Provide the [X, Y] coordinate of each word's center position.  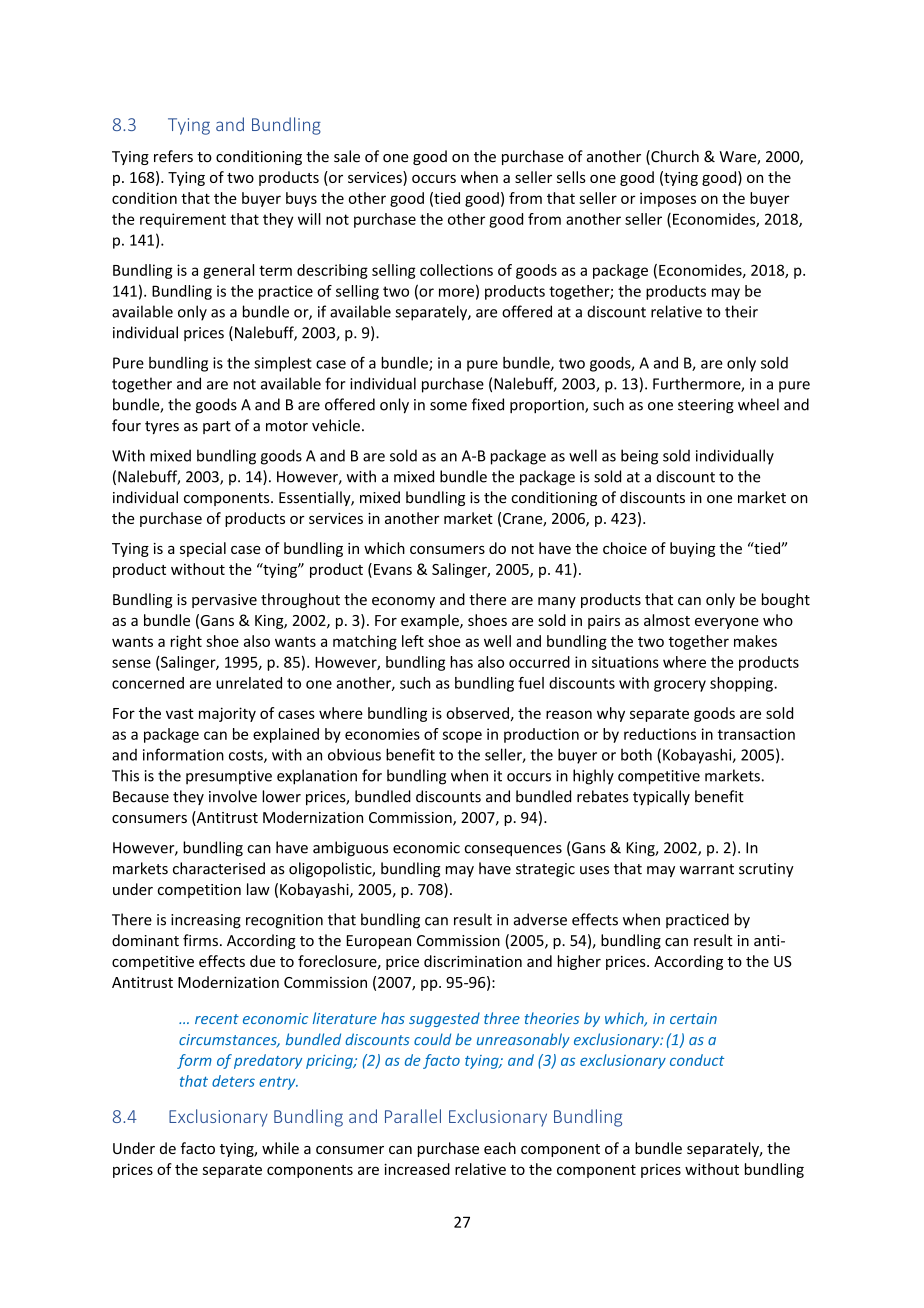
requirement [183, 220]
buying [692, 549]
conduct [697, 1060]
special [203, 549]
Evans [393, 569]
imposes [668, 199]
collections [456, 270]
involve [233, 796]
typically [661, 797]
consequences [513, 851]
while [280, 1148]
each [500, 1148]
